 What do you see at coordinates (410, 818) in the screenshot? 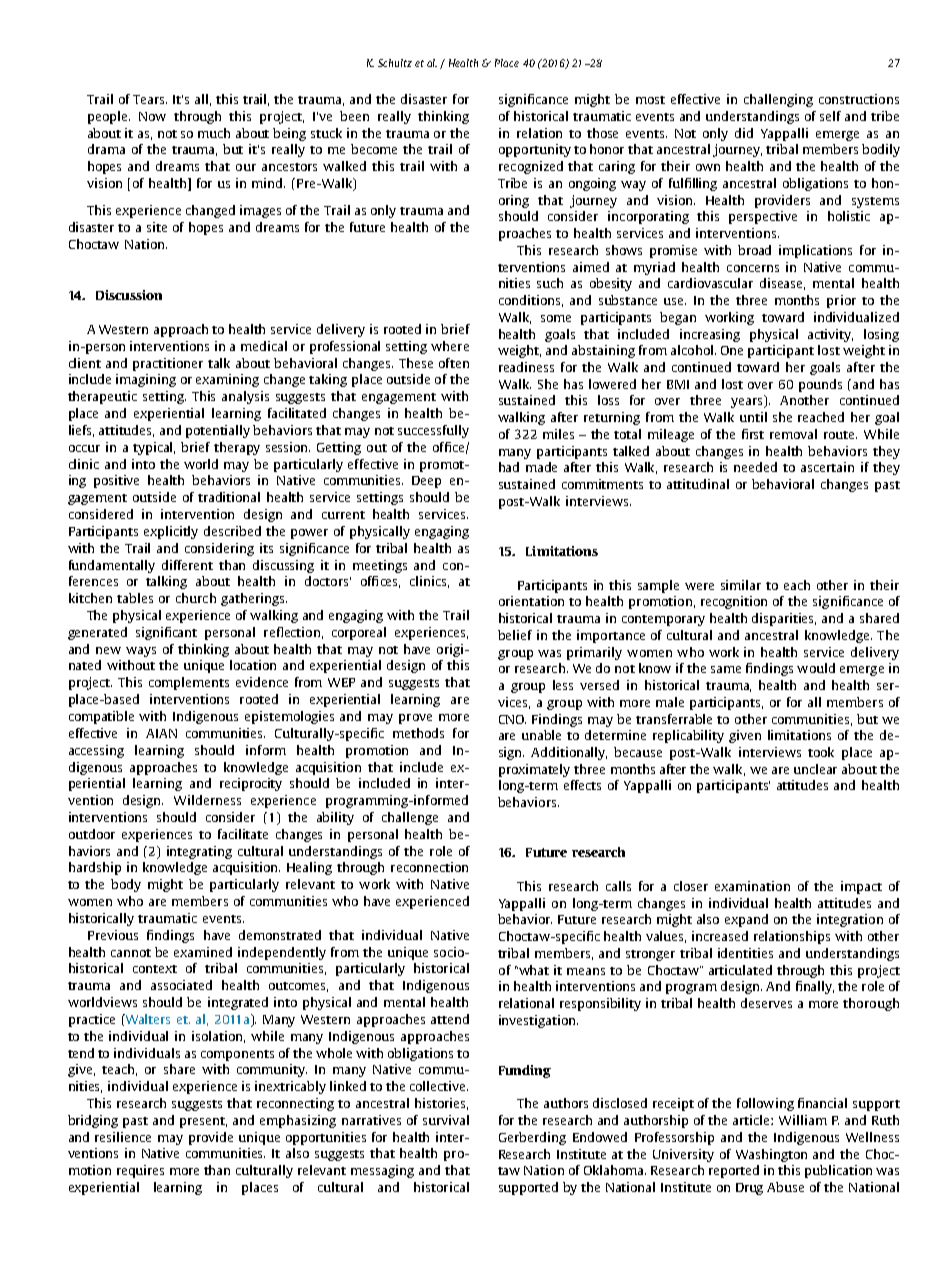
I see `challenge` at bounding box center [410, 818].
